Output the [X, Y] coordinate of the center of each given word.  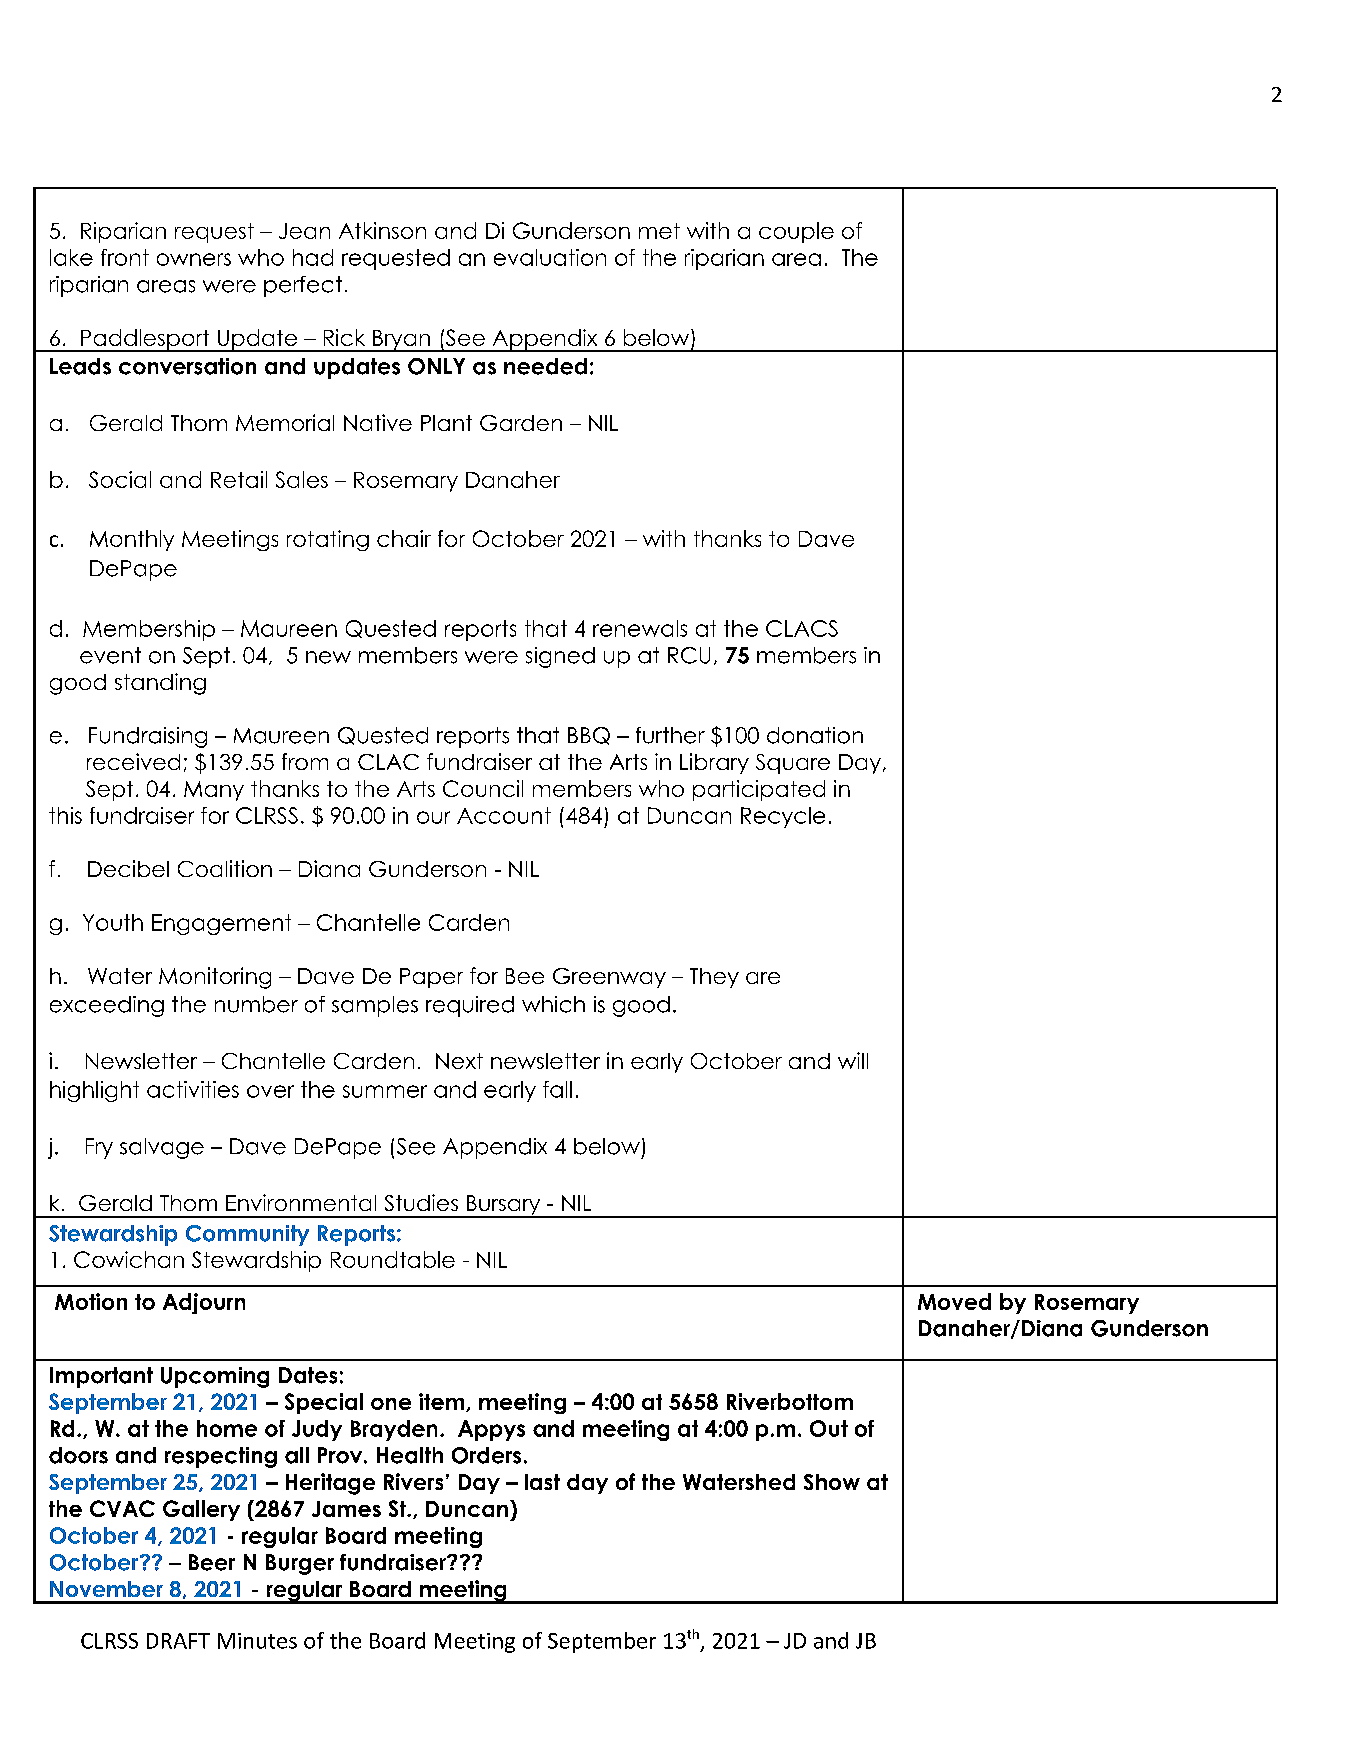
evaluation [550, 257]
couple [796, 232]
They [714, 978]
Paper [431, 978]
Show [832, 1482]
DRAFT [178, 1641]
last [542, 1482]
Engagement [221, 924]
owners [194, 259]
